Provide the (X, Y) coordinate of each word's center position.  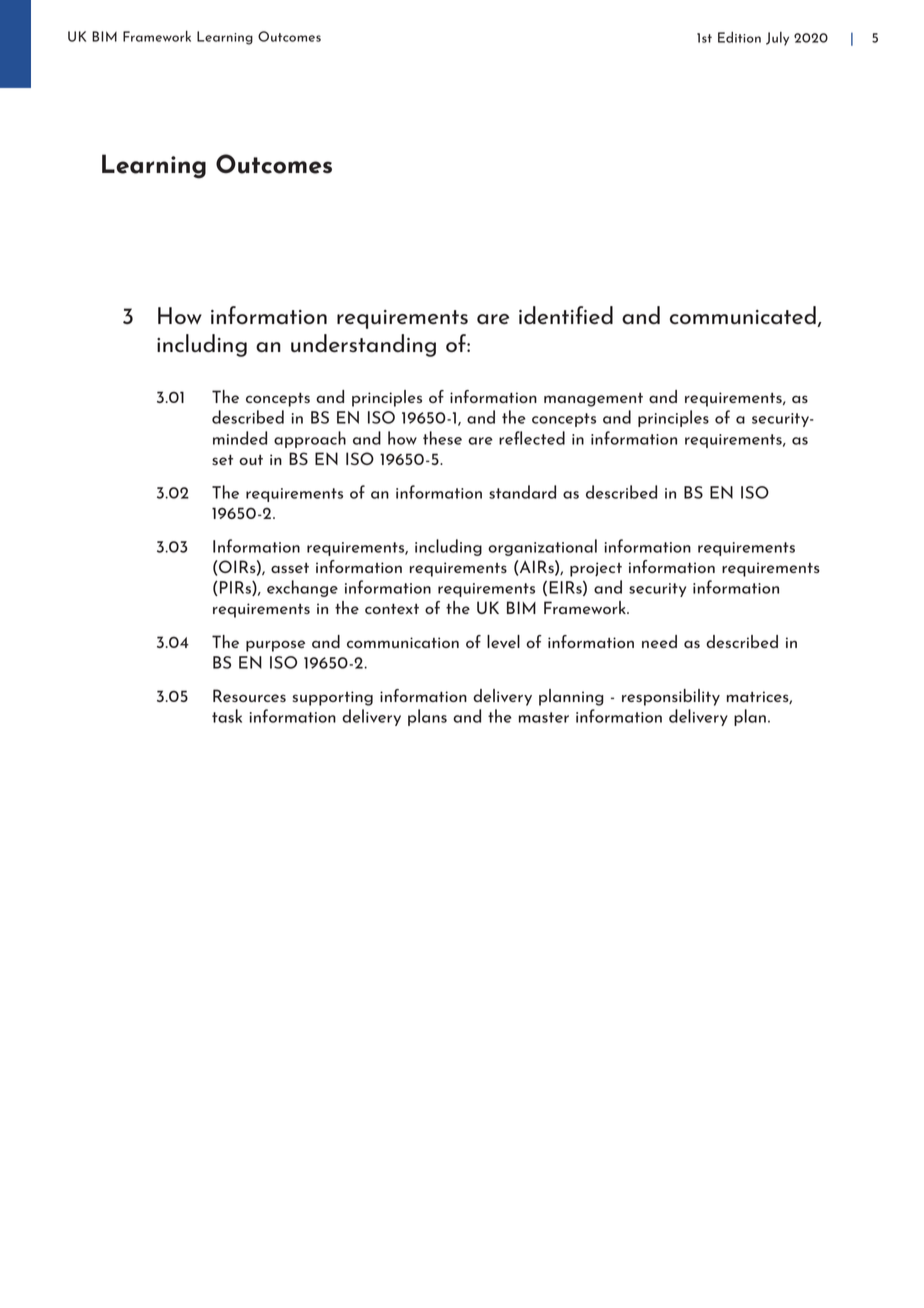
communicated (744, 316)
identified (566, 315)
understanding (363, 345)
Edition (739, 37)
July (777, 38)
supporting (333, 698)
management (593, 400)
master (544, 717)
